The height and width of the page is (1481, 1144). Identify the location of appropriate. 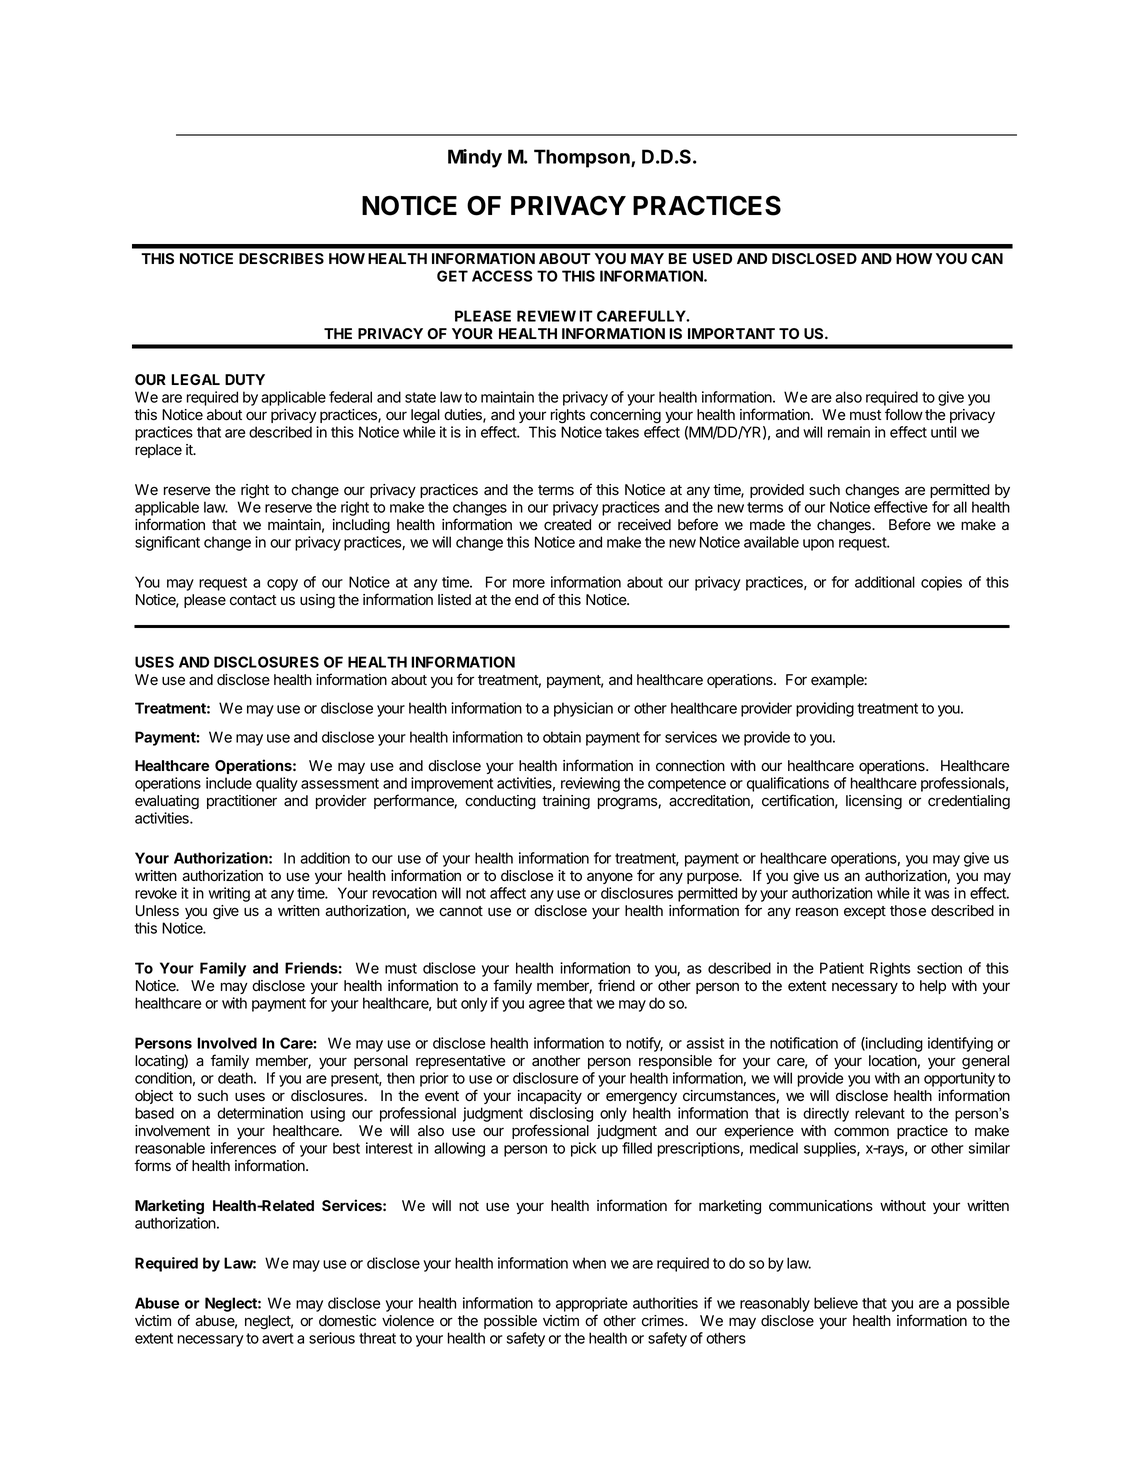
(592, 1304).
